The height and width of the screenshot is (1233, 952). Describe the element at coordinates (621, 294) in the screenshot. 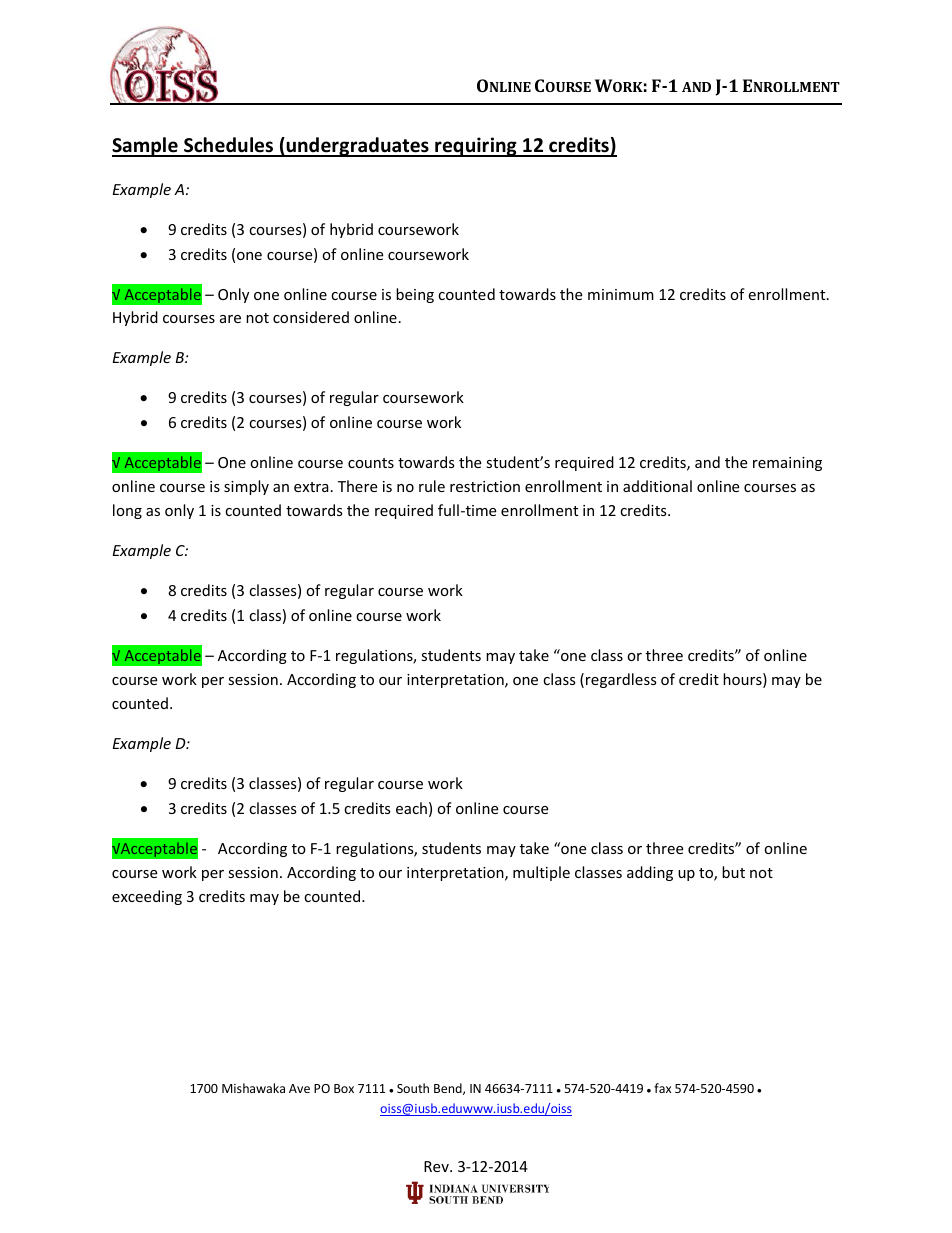

I see `minimum` at that location.
